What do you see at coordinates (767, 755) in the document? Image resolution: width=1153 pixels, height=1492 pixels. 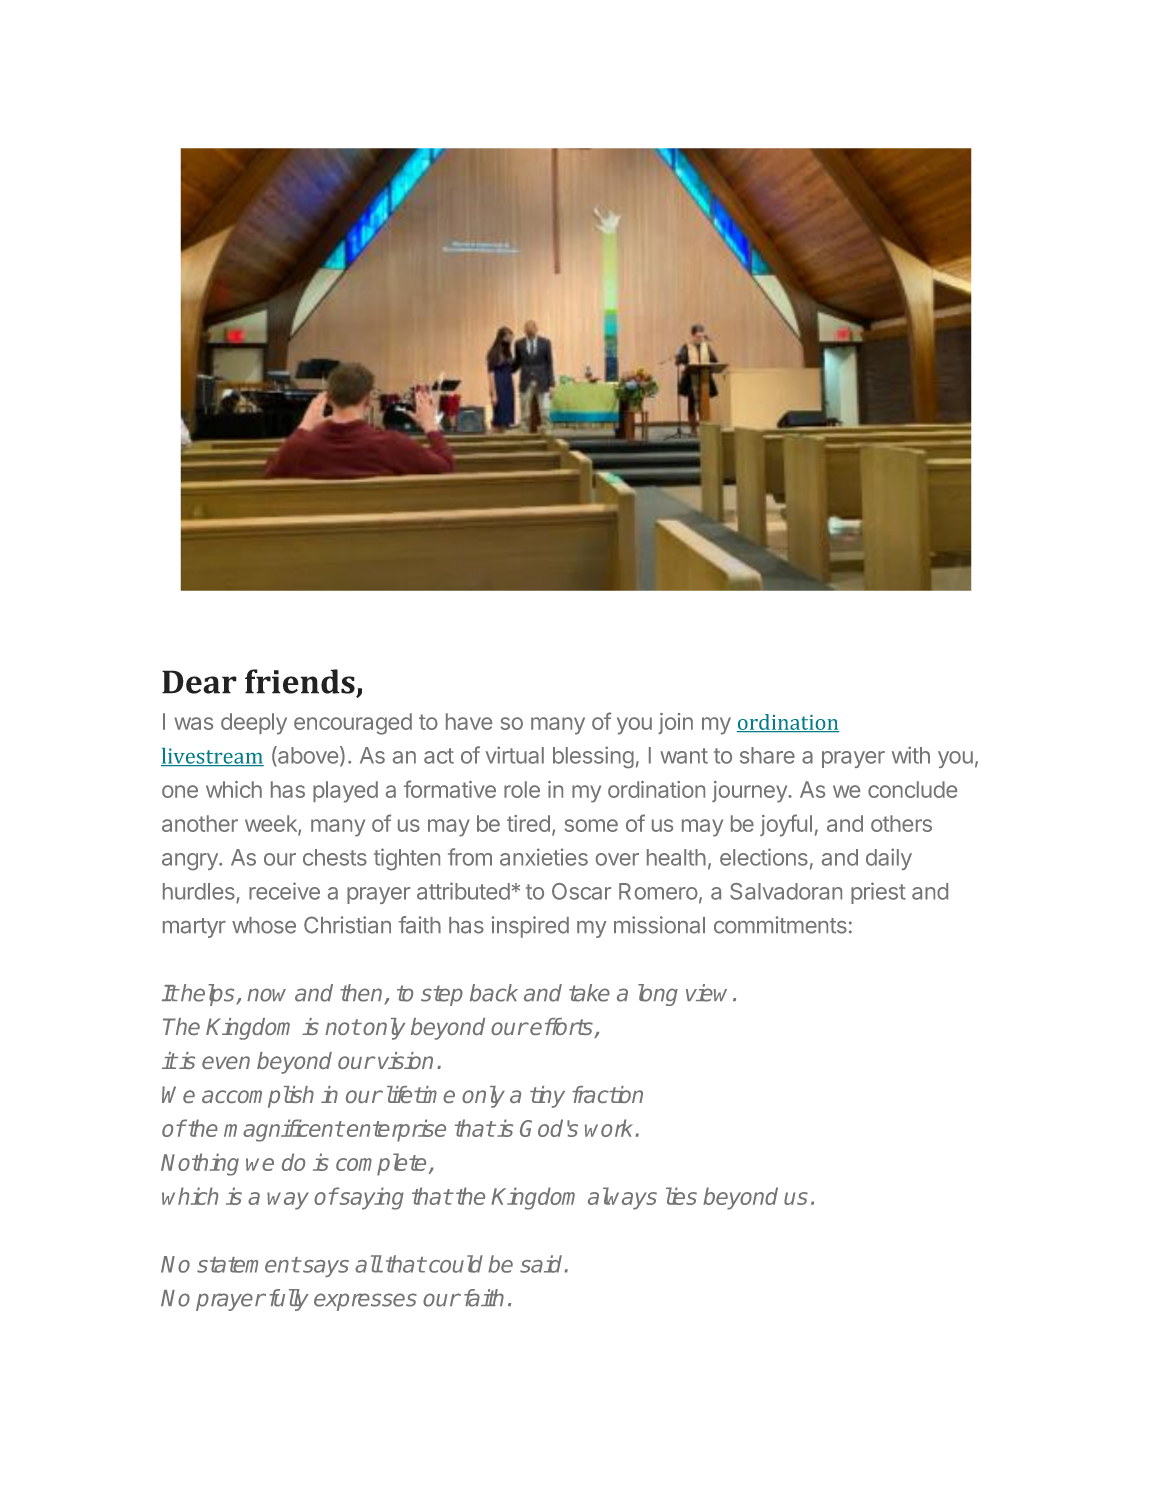 I see `share` at bounding box center [767, 755].
